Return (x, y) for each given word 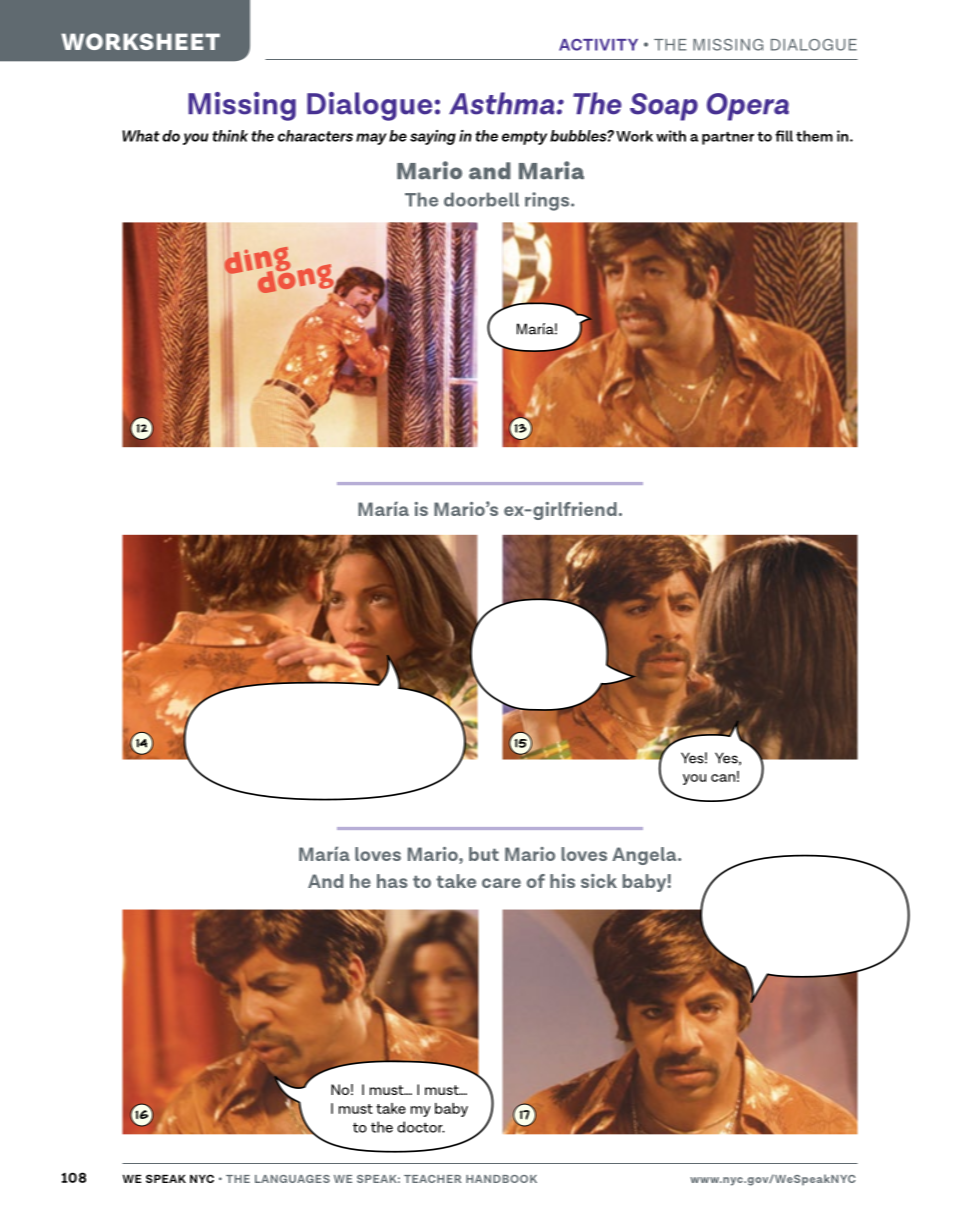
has (392, 881)
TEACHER (433, 1179)
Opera (748, 107)
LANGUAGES (292, 1179)
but (484, 854)
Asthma (503, 103)
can (723, 778)
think (230, 136)
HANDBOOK (501, 1179)
